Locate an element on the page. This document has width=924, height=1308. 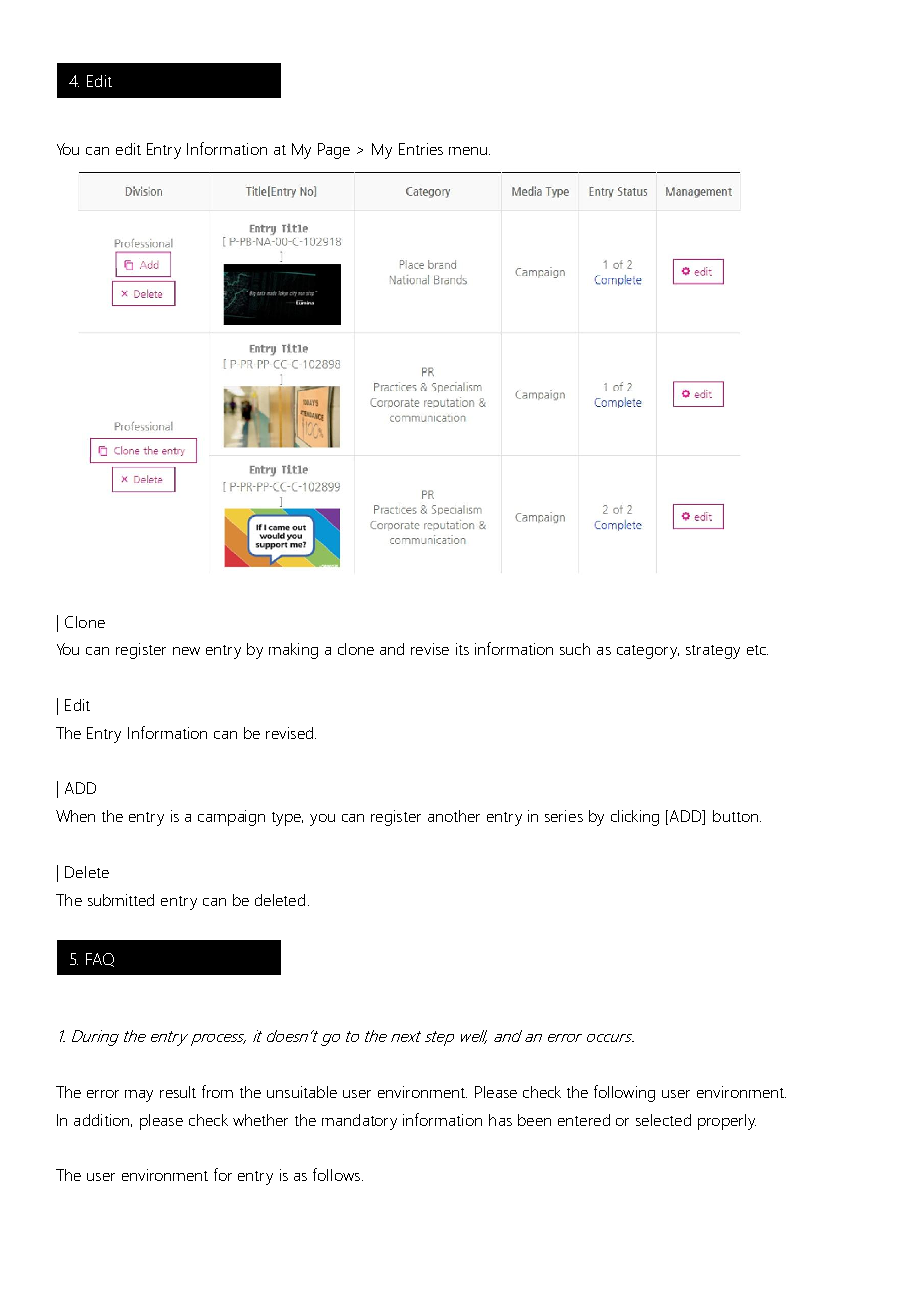
category is located at coordinates (648, 652).
